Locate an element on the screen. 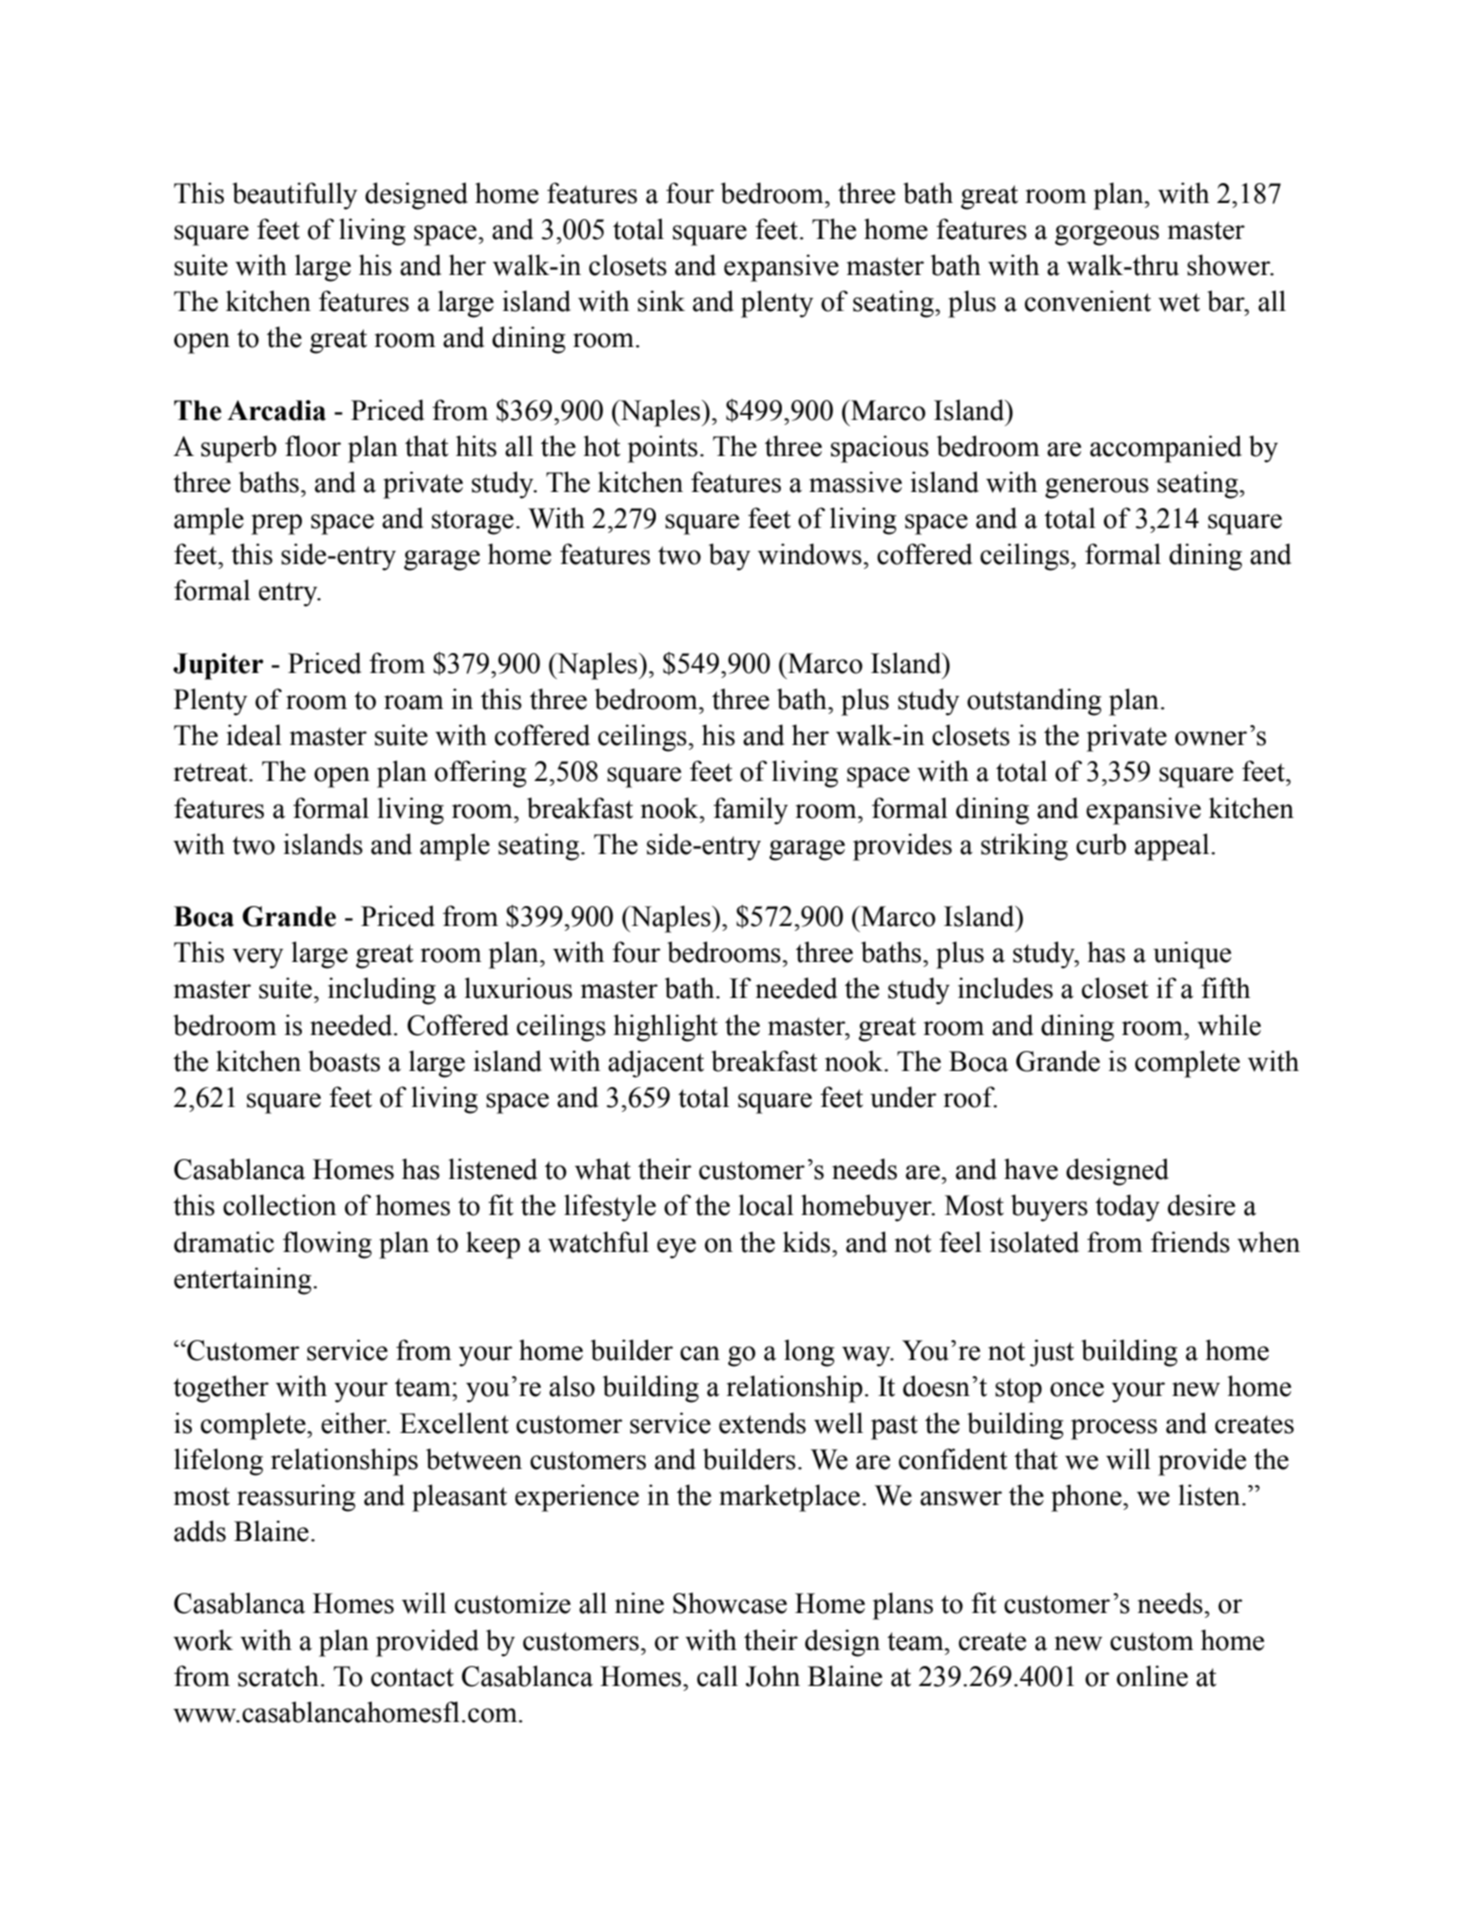 The image size is (1476, 1910). Showcase is located at coordinates (730, 1603).
